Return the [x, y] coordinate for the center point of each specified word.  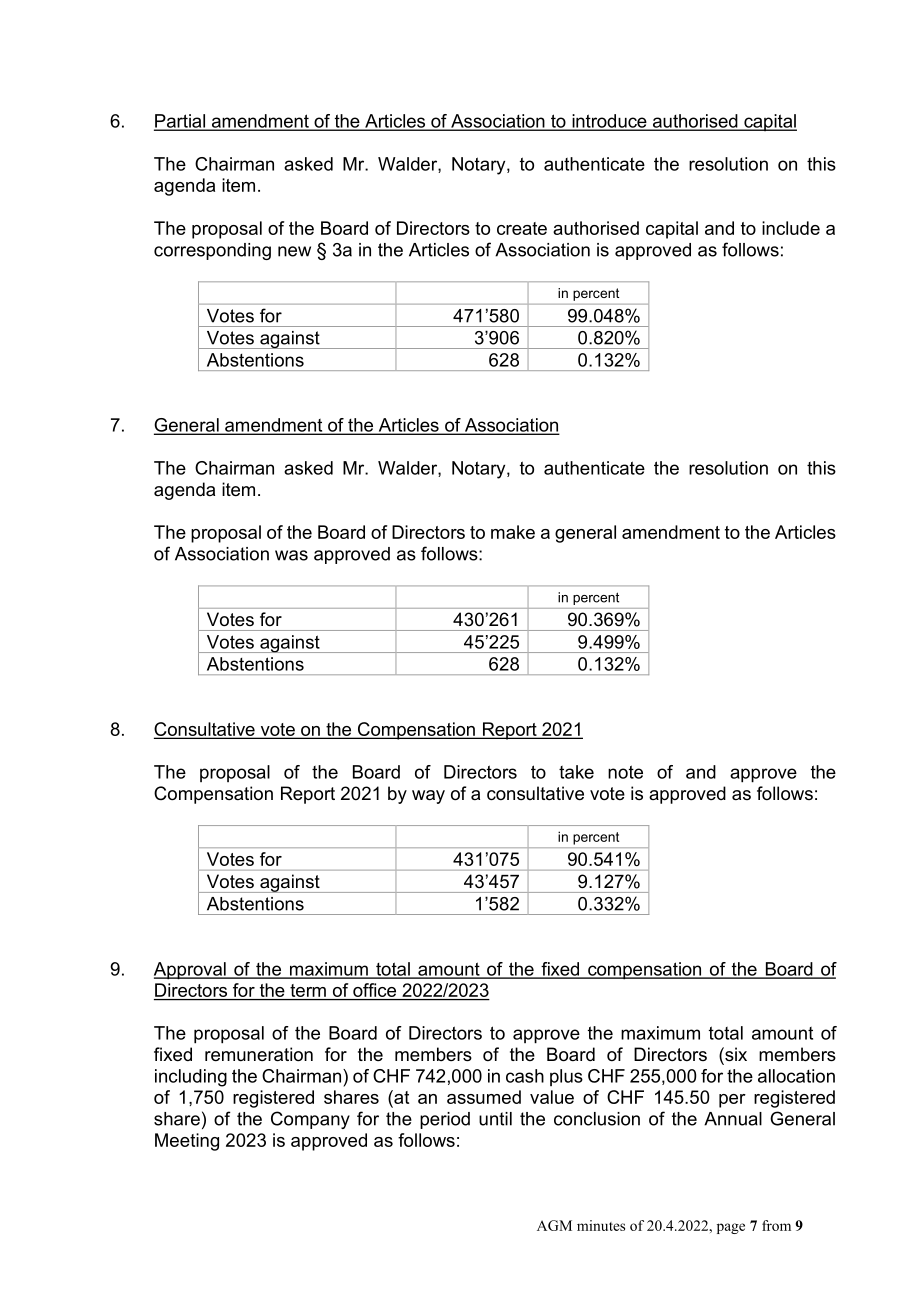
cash [525, 1076]
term [308, 992]
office [375, 991]
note [625, 772]
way [428, 797]
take [576, 772]
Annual [733, 1119]
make [513, 532]
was [291, 555]
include [791, 228]
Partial [181, 122]
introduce [609, 122]
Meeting [187, 1142]
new [294, 251]
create [522, 228]
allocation [796, 1076]
